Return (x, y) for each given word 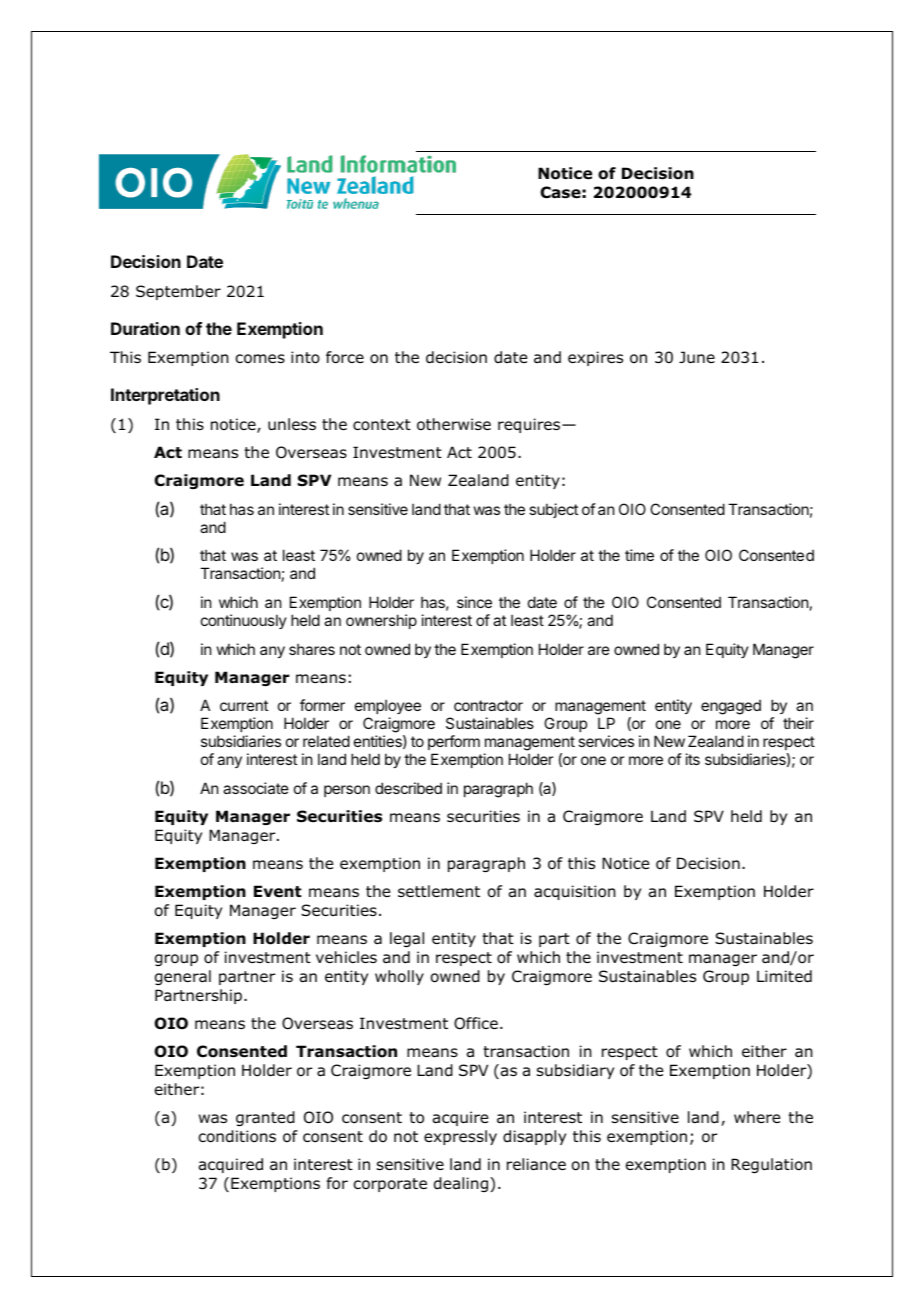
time (639, 555)
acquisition (575, 892)
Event (278, 891)
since (474, 602)
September (178, 292)
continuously (244, 621)
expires (595, 358)
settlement (439, 891)
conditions (237, 1136)
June (697, 357)
